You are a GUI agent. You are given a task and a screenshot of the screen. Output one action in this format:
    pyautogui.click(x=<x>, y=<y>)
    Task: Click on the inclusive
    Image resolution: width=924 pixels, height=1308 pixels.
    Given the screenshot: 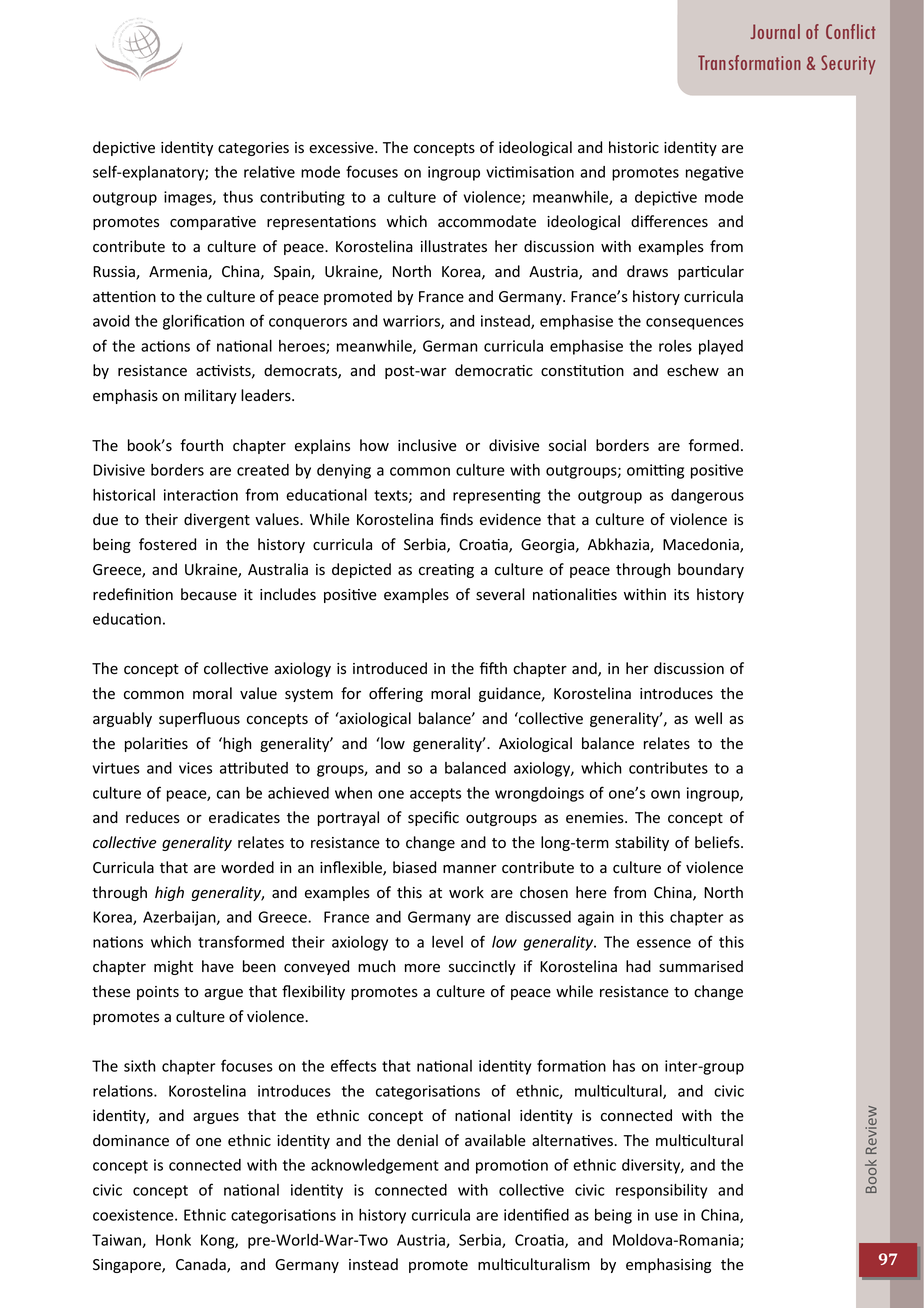 What is the action you would take?
    pyautogui.click(x=427, y=445)
